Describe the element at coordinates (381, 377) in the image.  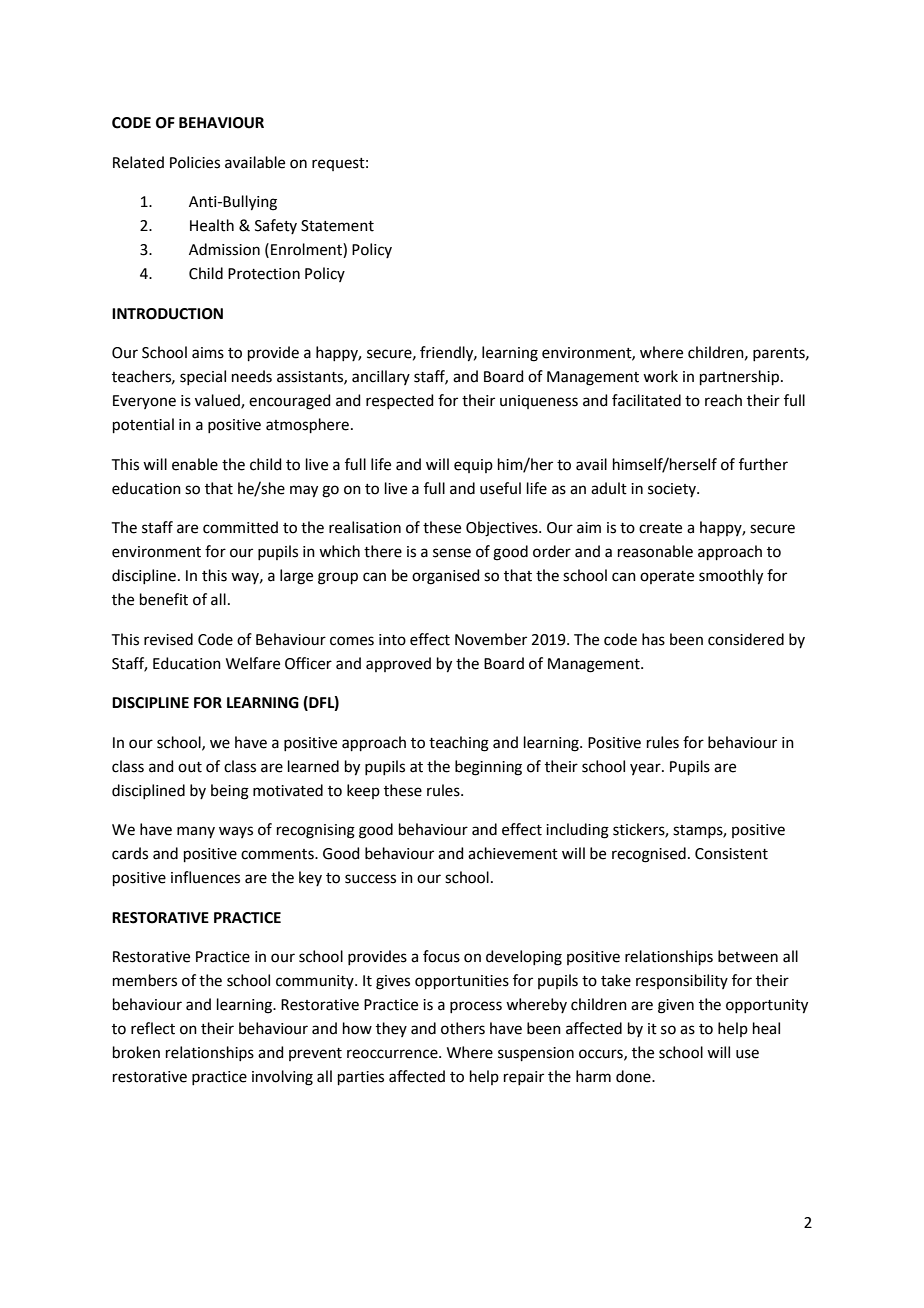
I see `ancillary` at that location.
